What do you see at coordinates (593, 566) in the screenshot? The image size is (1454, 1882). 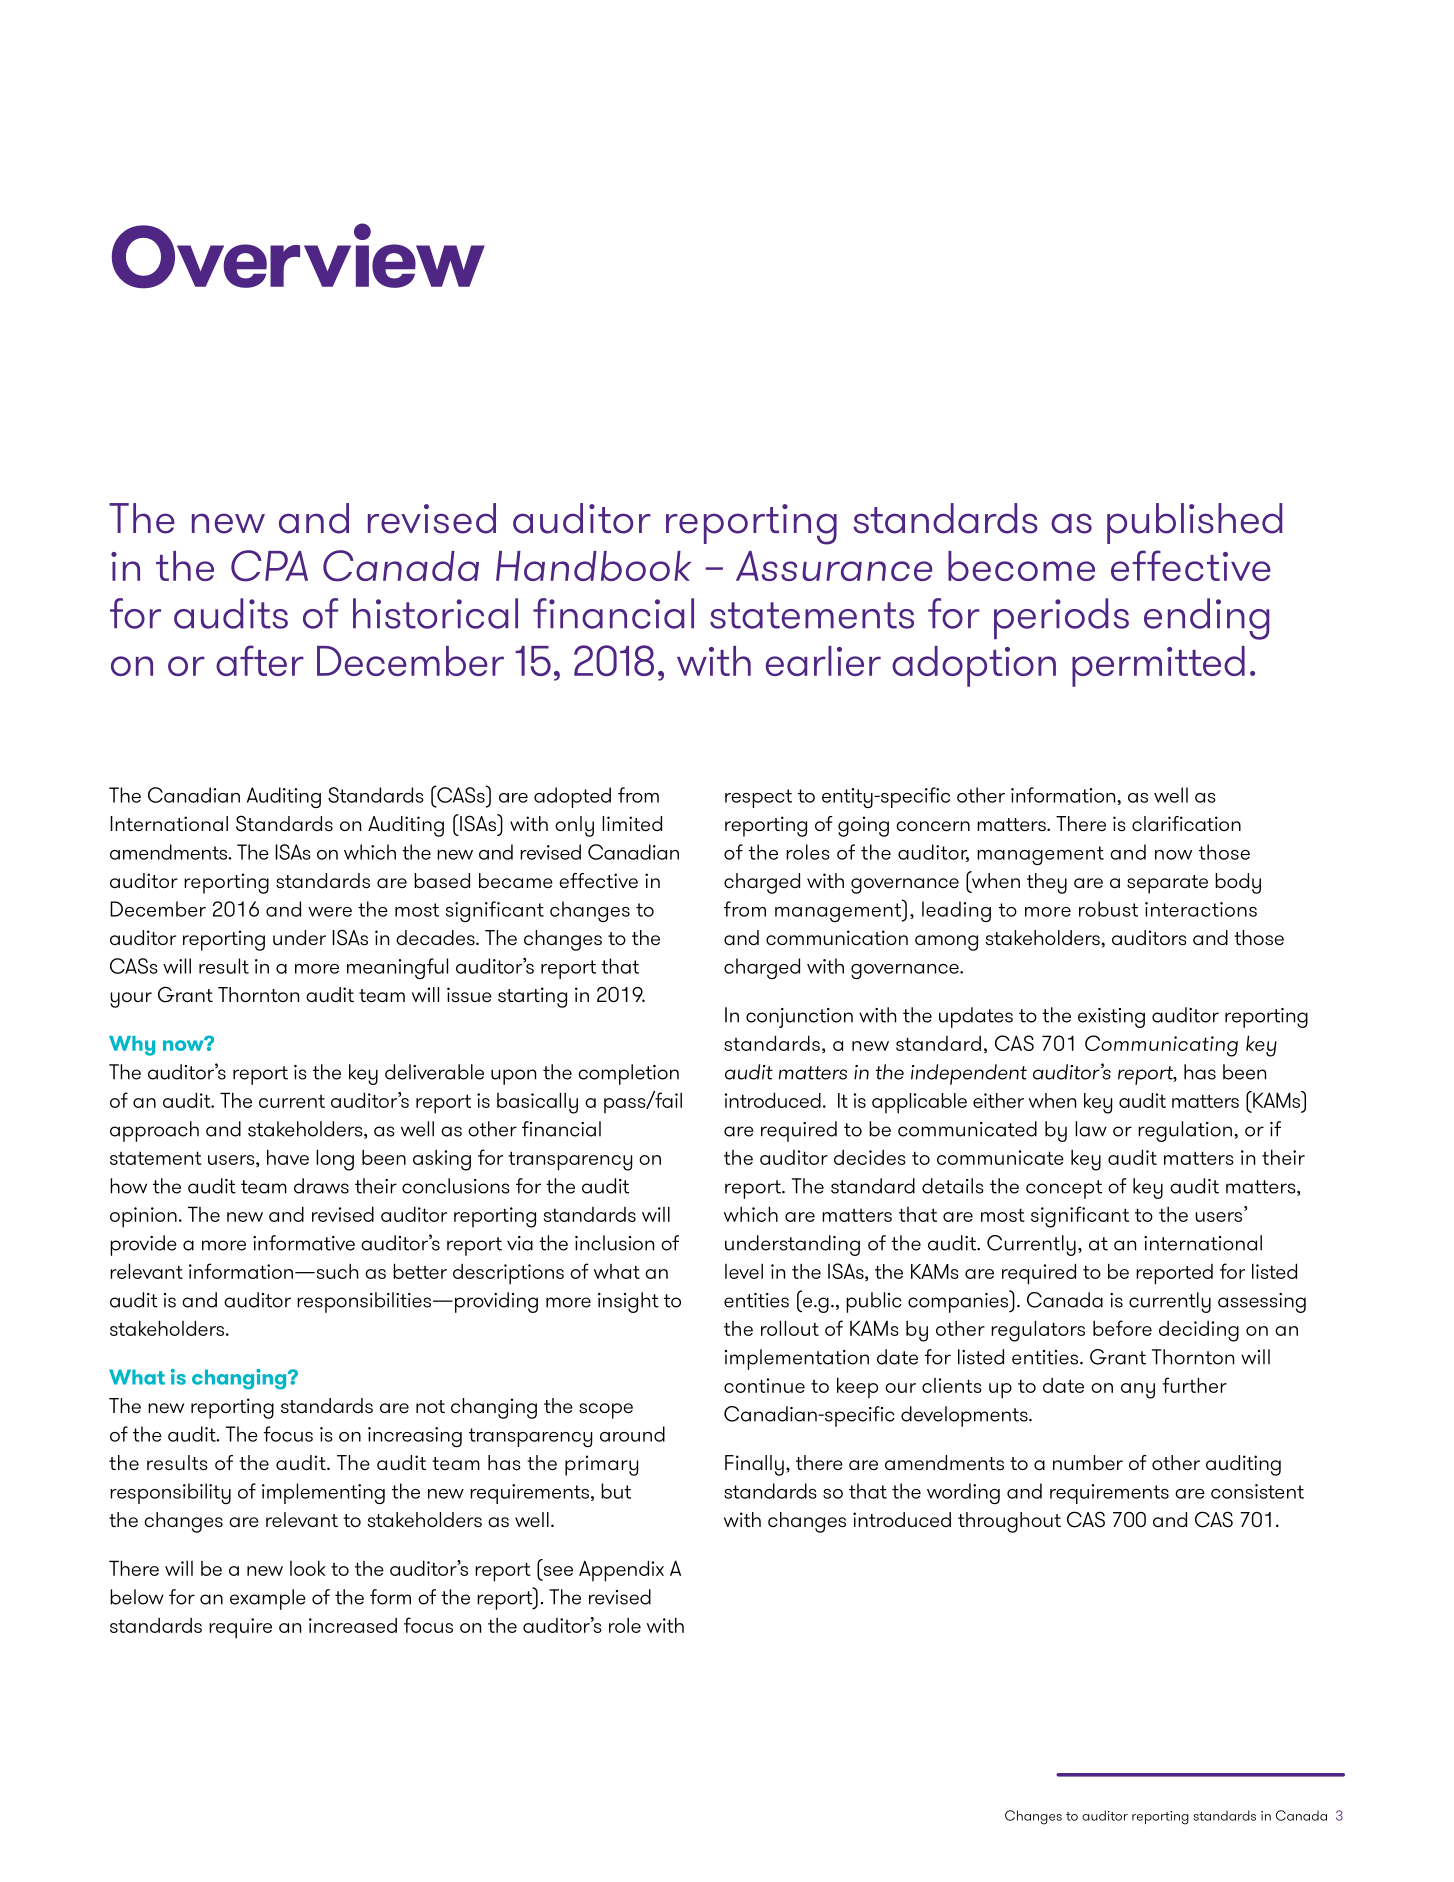 I see `Handbook` at bounding box center [593, 566].
